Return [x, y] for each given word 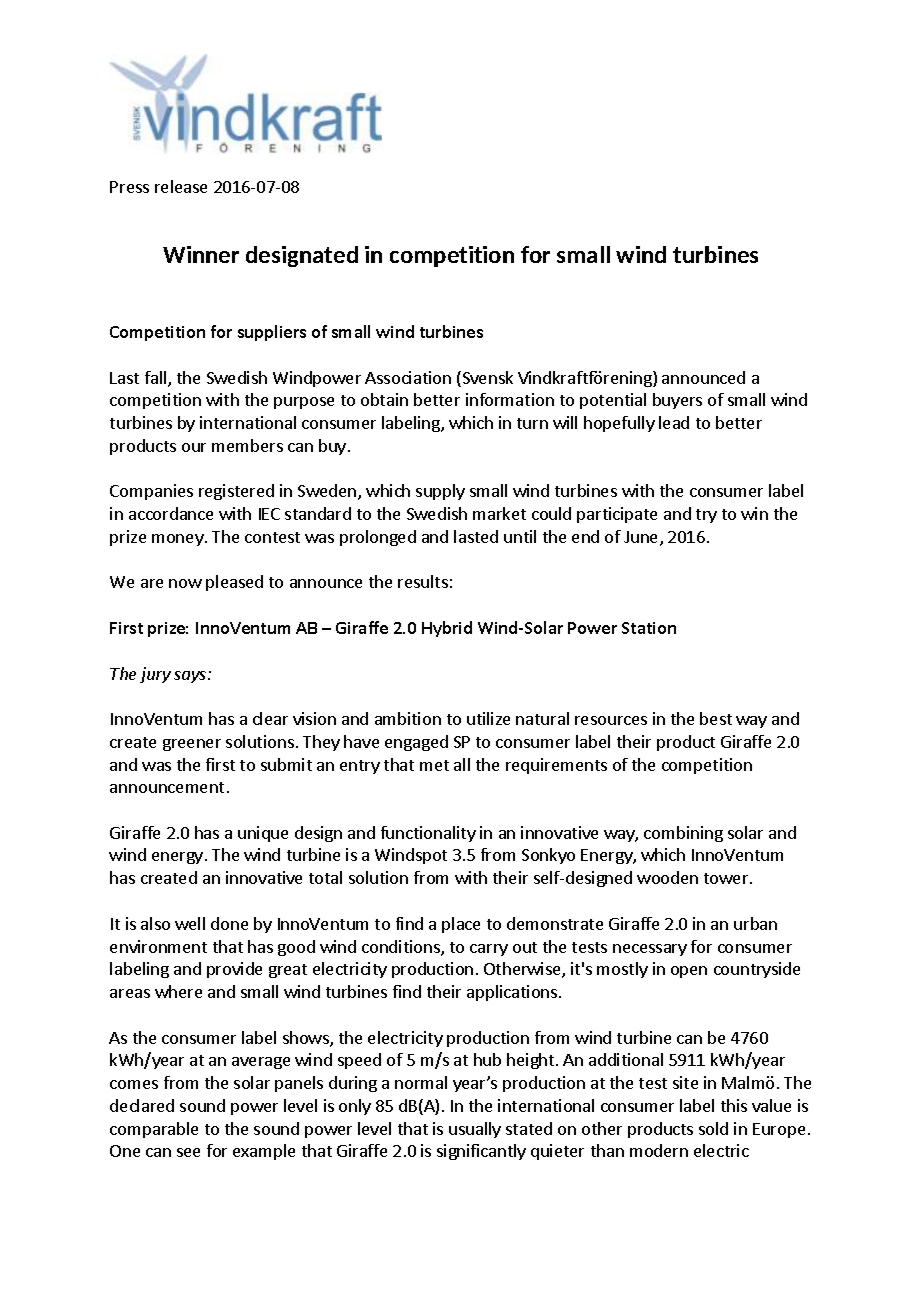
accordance [171, 513]
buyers [677, 401]
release [181, 186]
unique [263, 834]
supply [440, 492]
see [188, 1152]
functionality [428, 834]
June [642, 538]
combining [683, 834]
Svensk [486, 379]
